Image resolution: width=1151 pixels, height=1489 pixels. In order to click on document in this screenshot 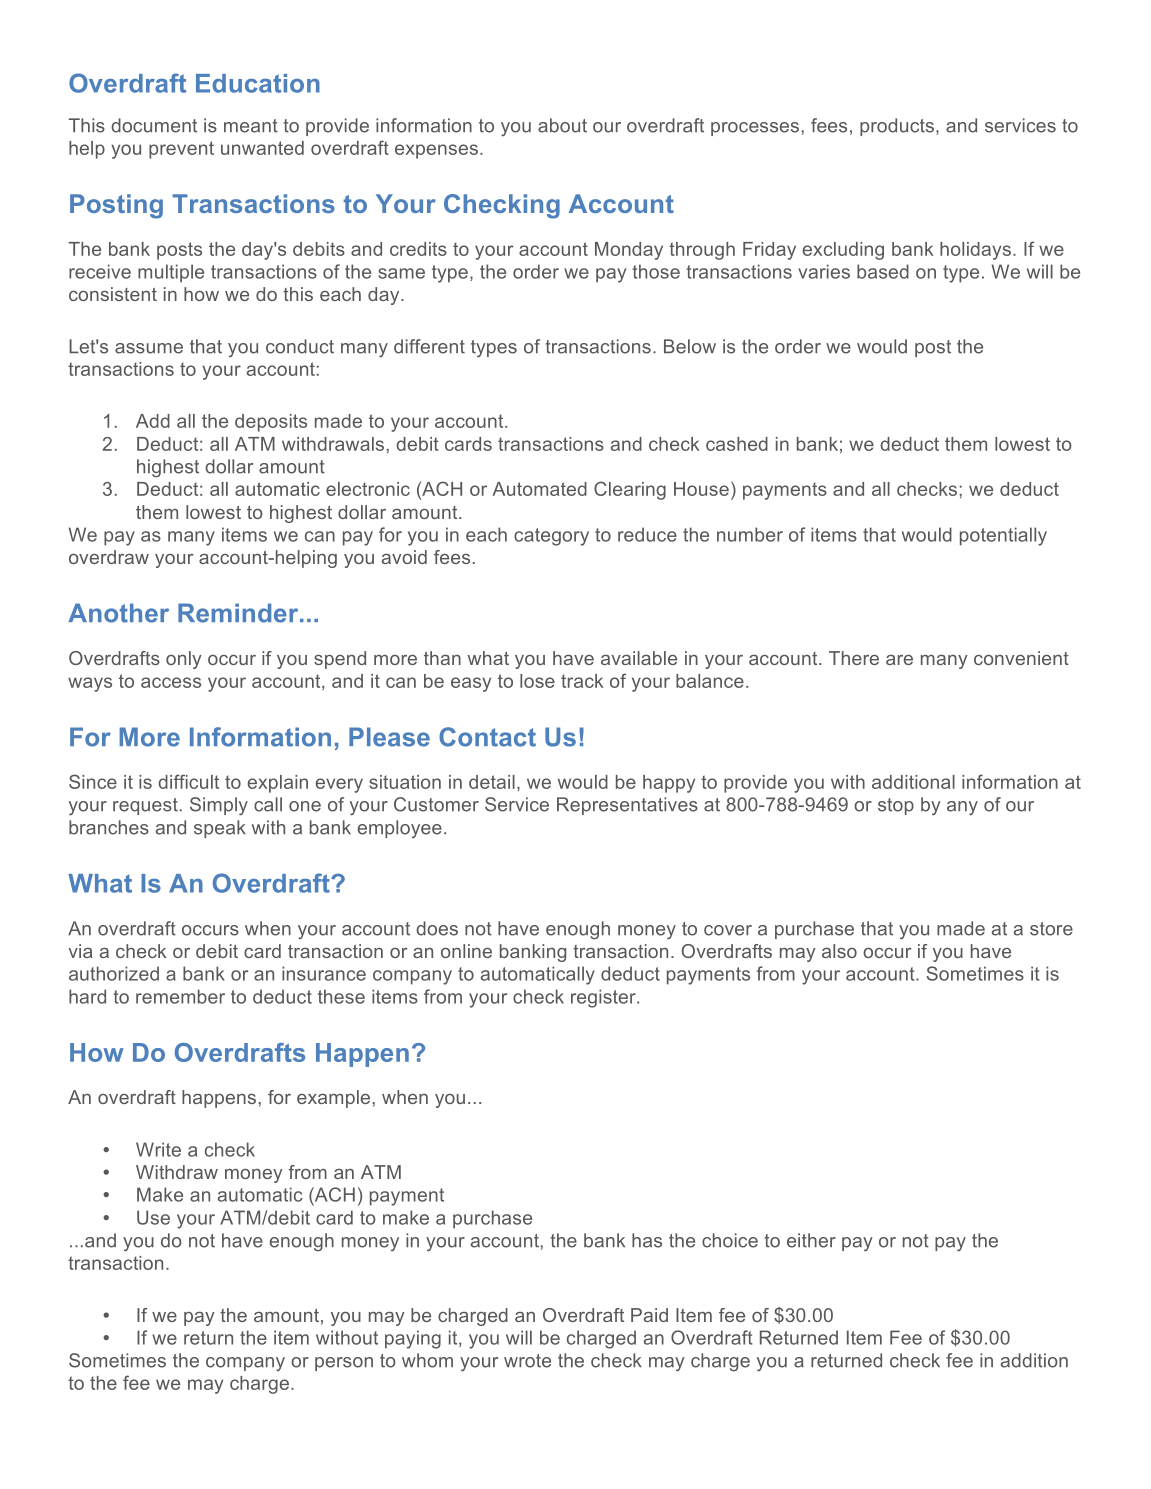, I will do `click(154, 125)`.
